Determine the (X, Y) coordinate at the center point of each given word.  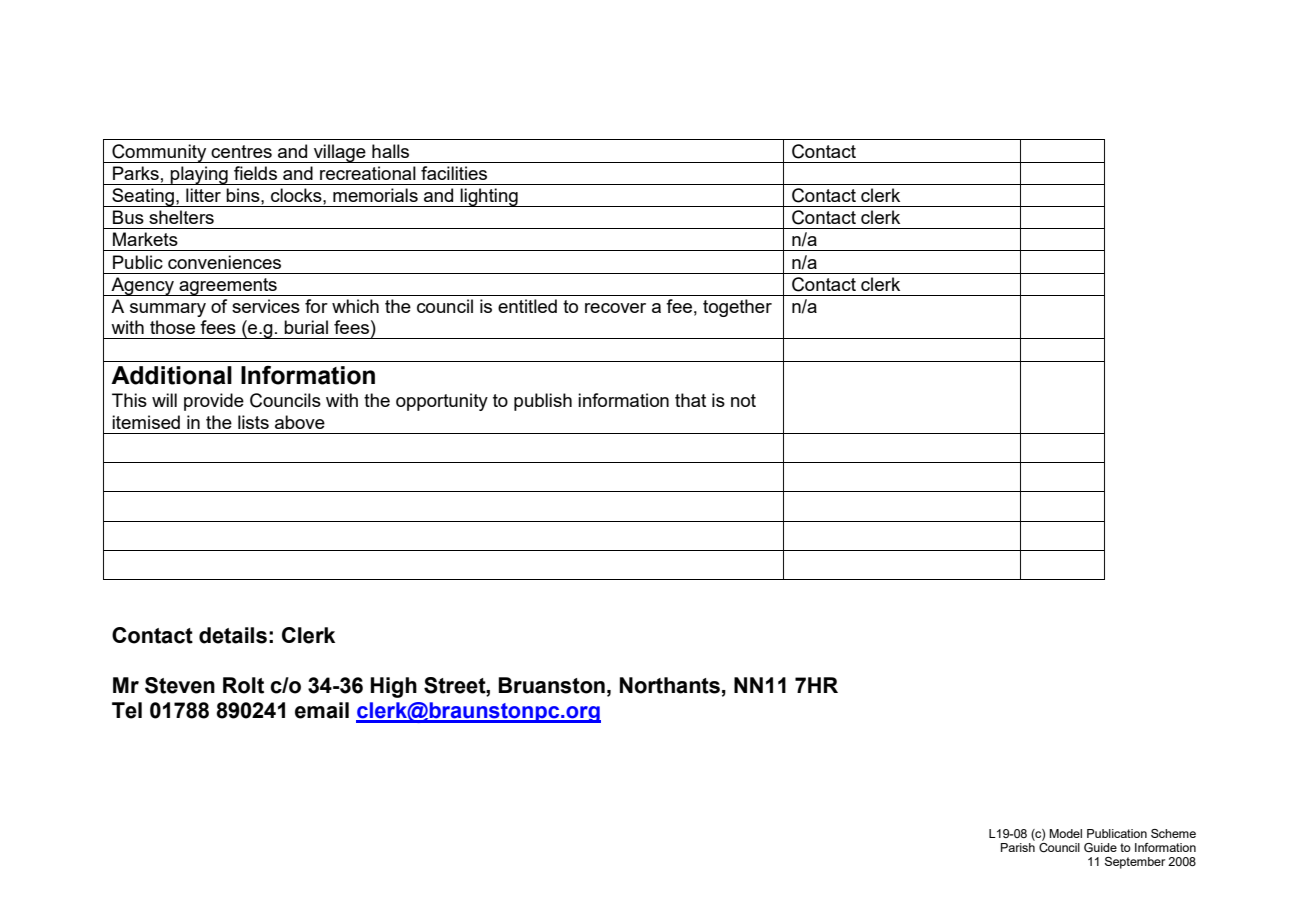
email (322, 710)
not (743, 400)
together (737, 308)
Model (1065, 833)
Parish (1018, 847)
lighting (489, 197)
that (690, 400)
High (393, 687)
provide (214, 402)
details (233, 635)
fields (255, 173)
